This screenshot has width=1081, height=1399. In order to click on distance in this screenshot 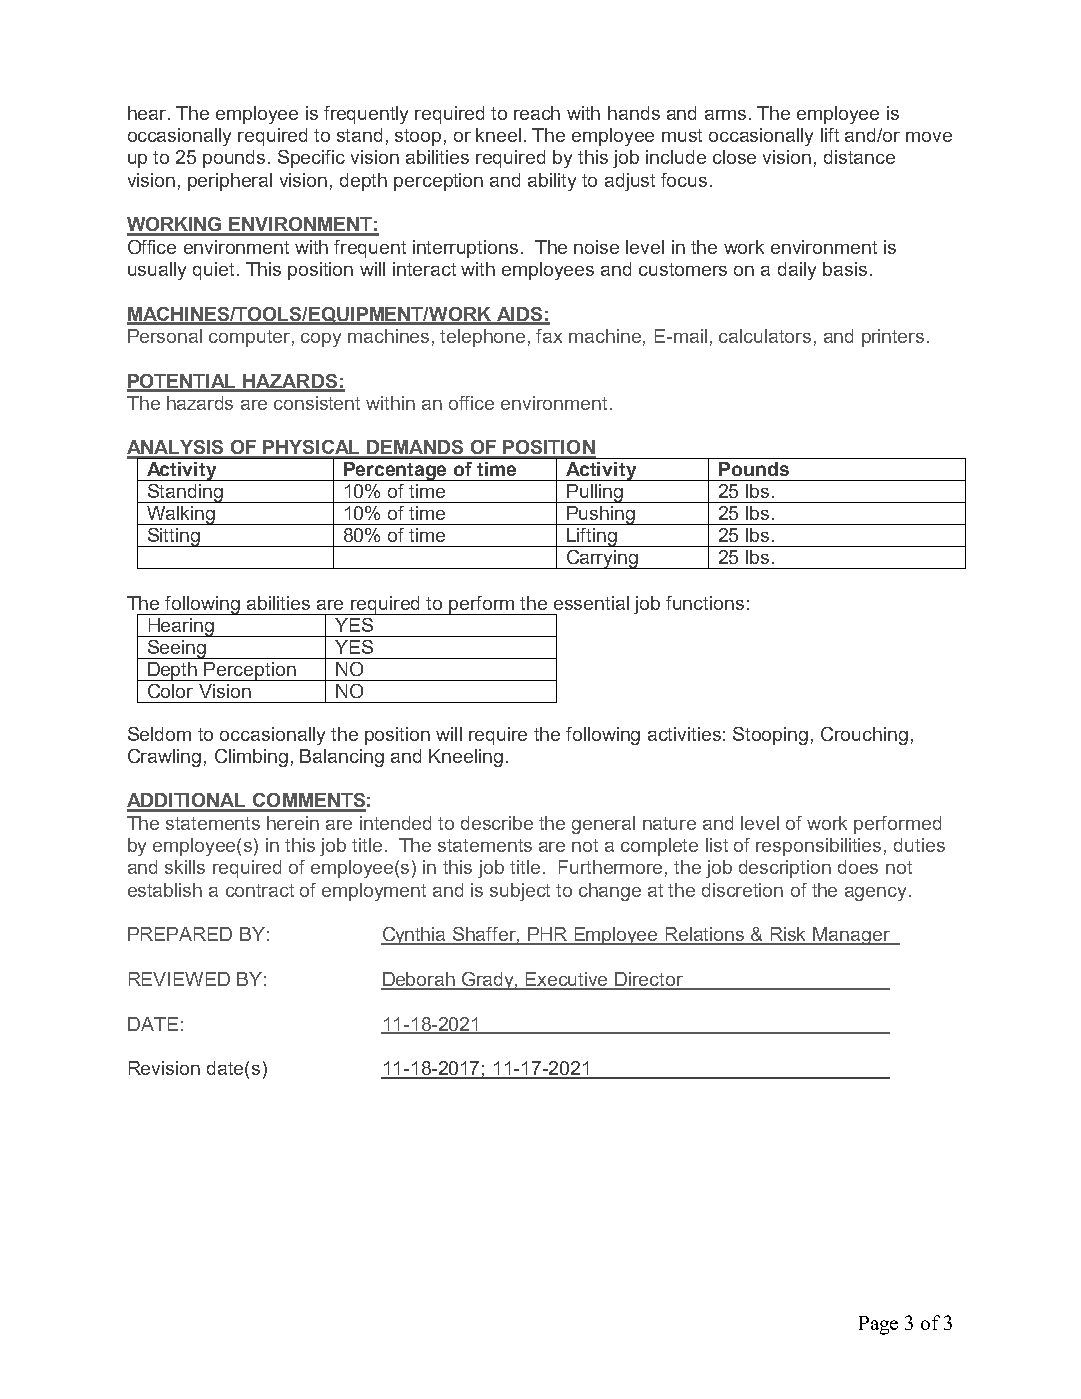, I will do `click(859, 157)`.
